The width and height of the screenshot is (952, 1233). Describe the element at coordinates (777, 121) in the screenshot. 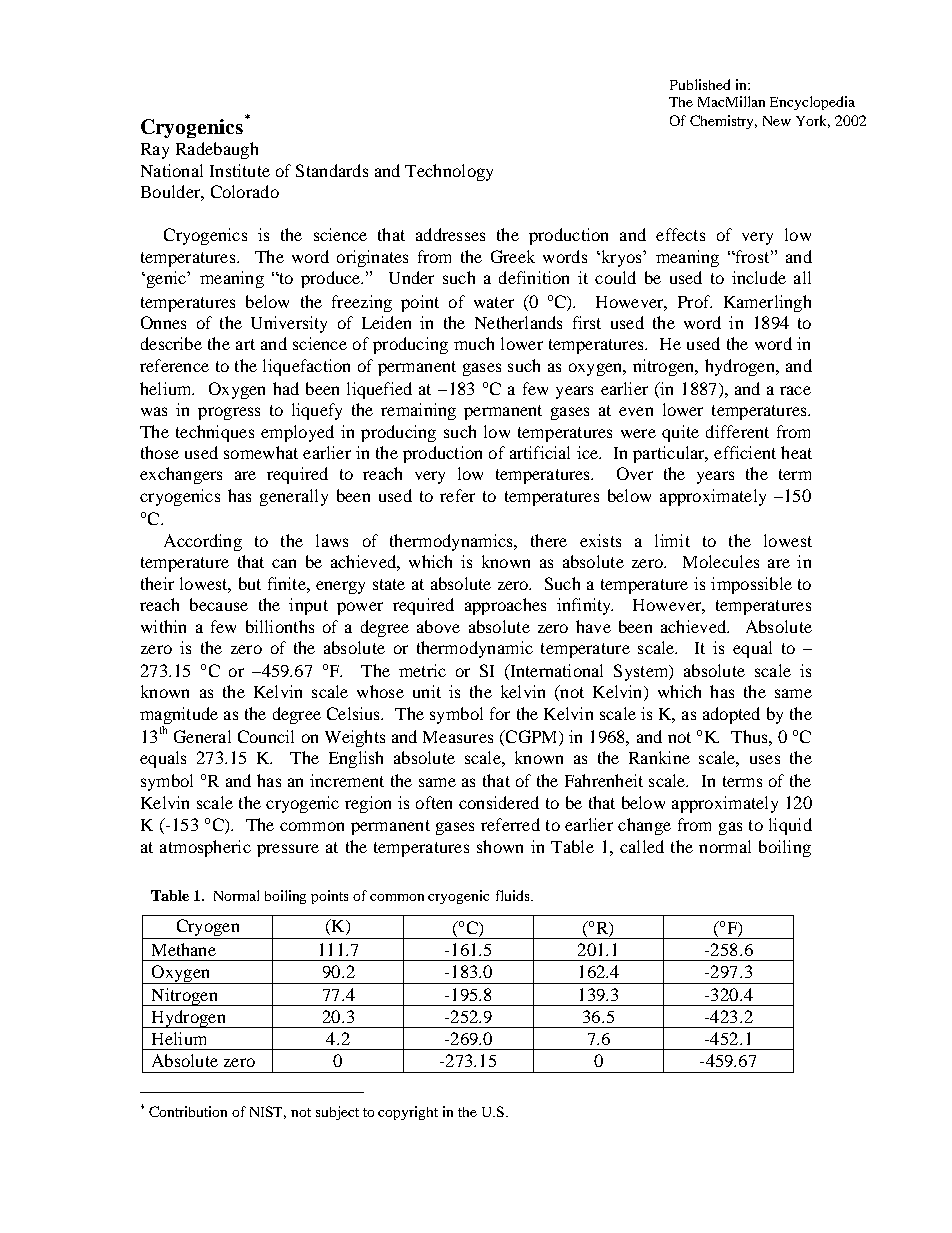

I see `New` at that location.
